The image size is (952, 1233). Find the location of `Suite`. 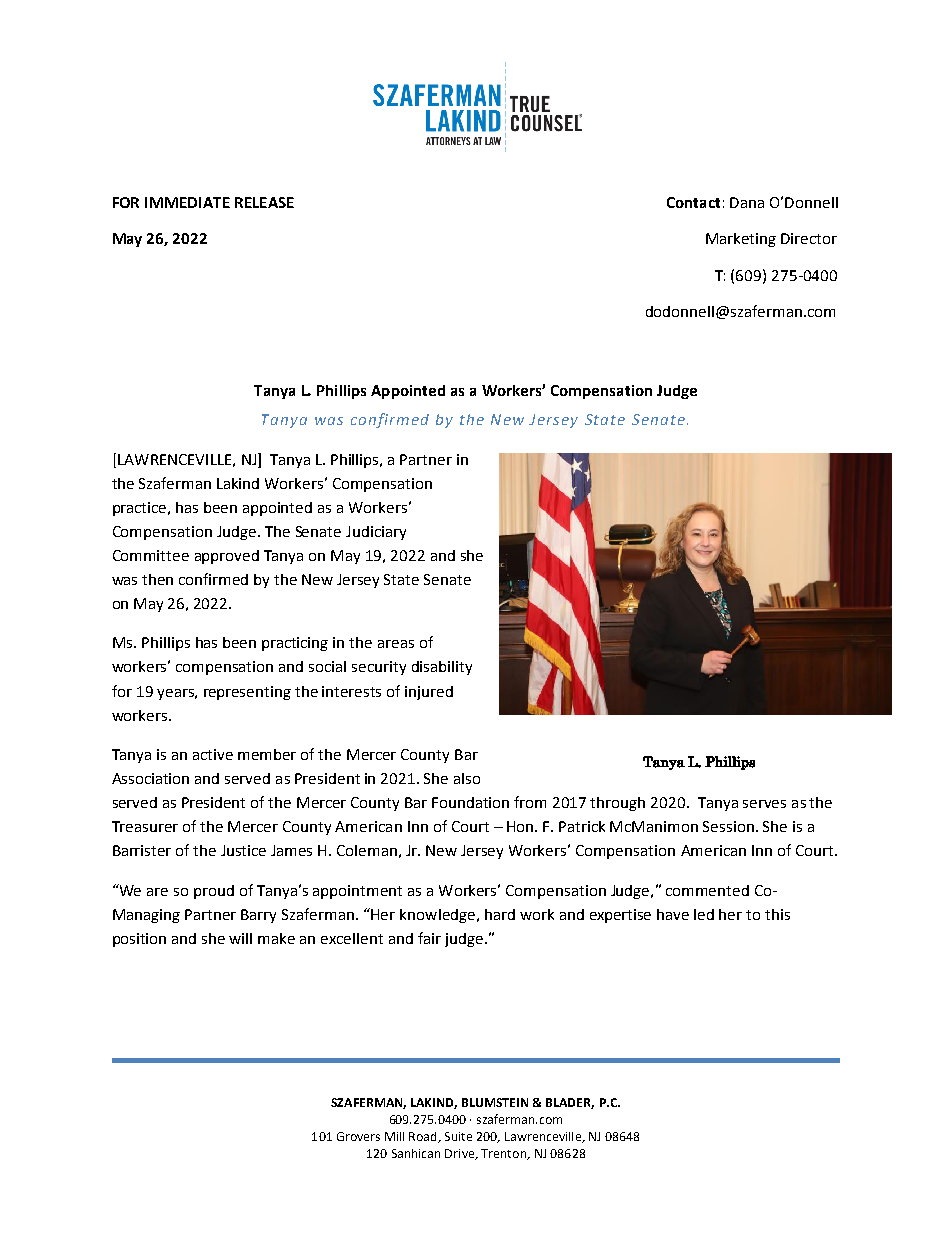

Suite is located at coordinates (458, 1136).
